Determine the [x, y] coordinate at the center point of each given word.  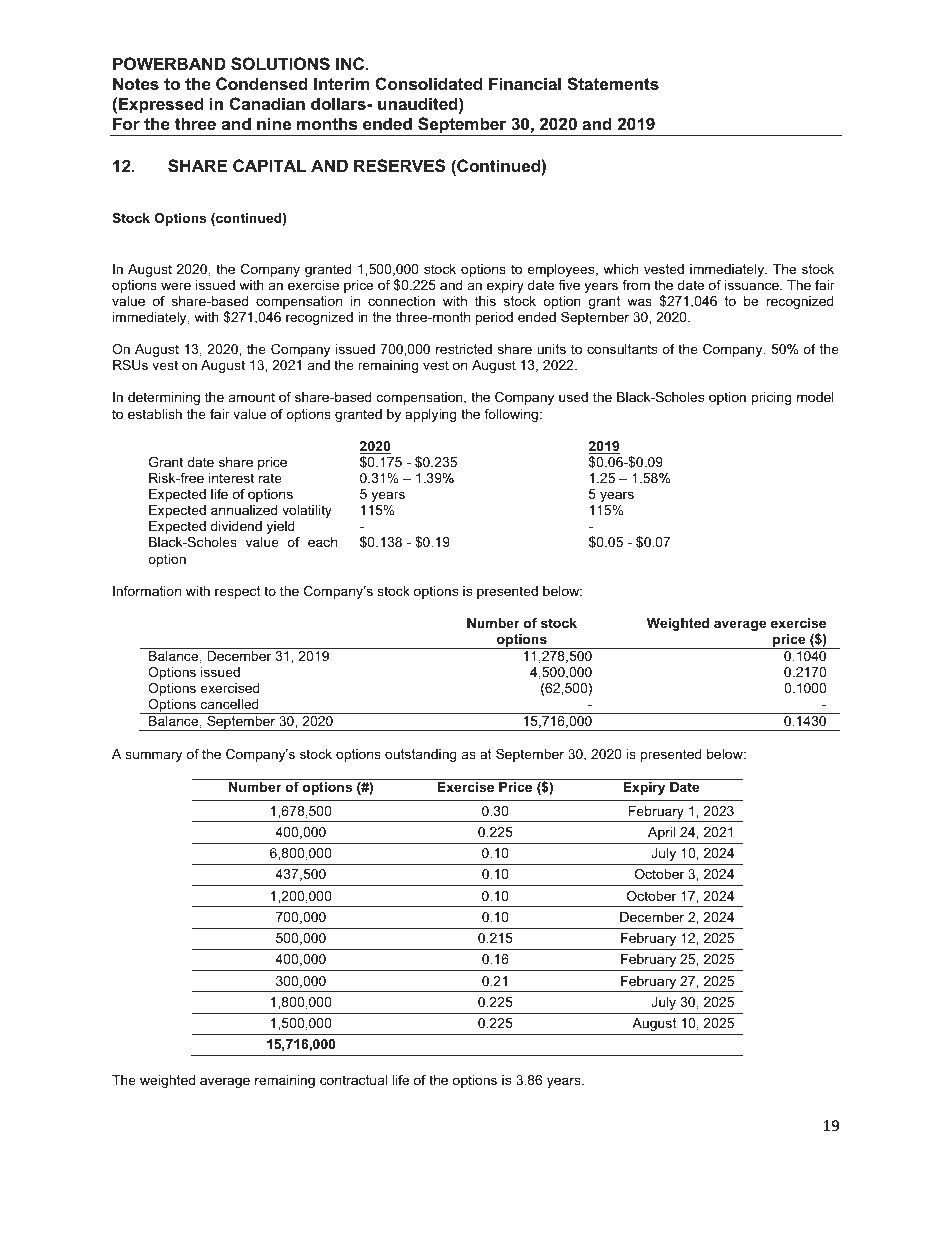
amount [252, 397]
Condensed [262, 83]
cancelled [230, 704]
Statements [613, 84]
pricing [771, 398]
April [661, 833]
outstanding [421, 755]
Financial [525, 83]
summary [153, 756]
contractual [353, 1080]
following [511, 415]
